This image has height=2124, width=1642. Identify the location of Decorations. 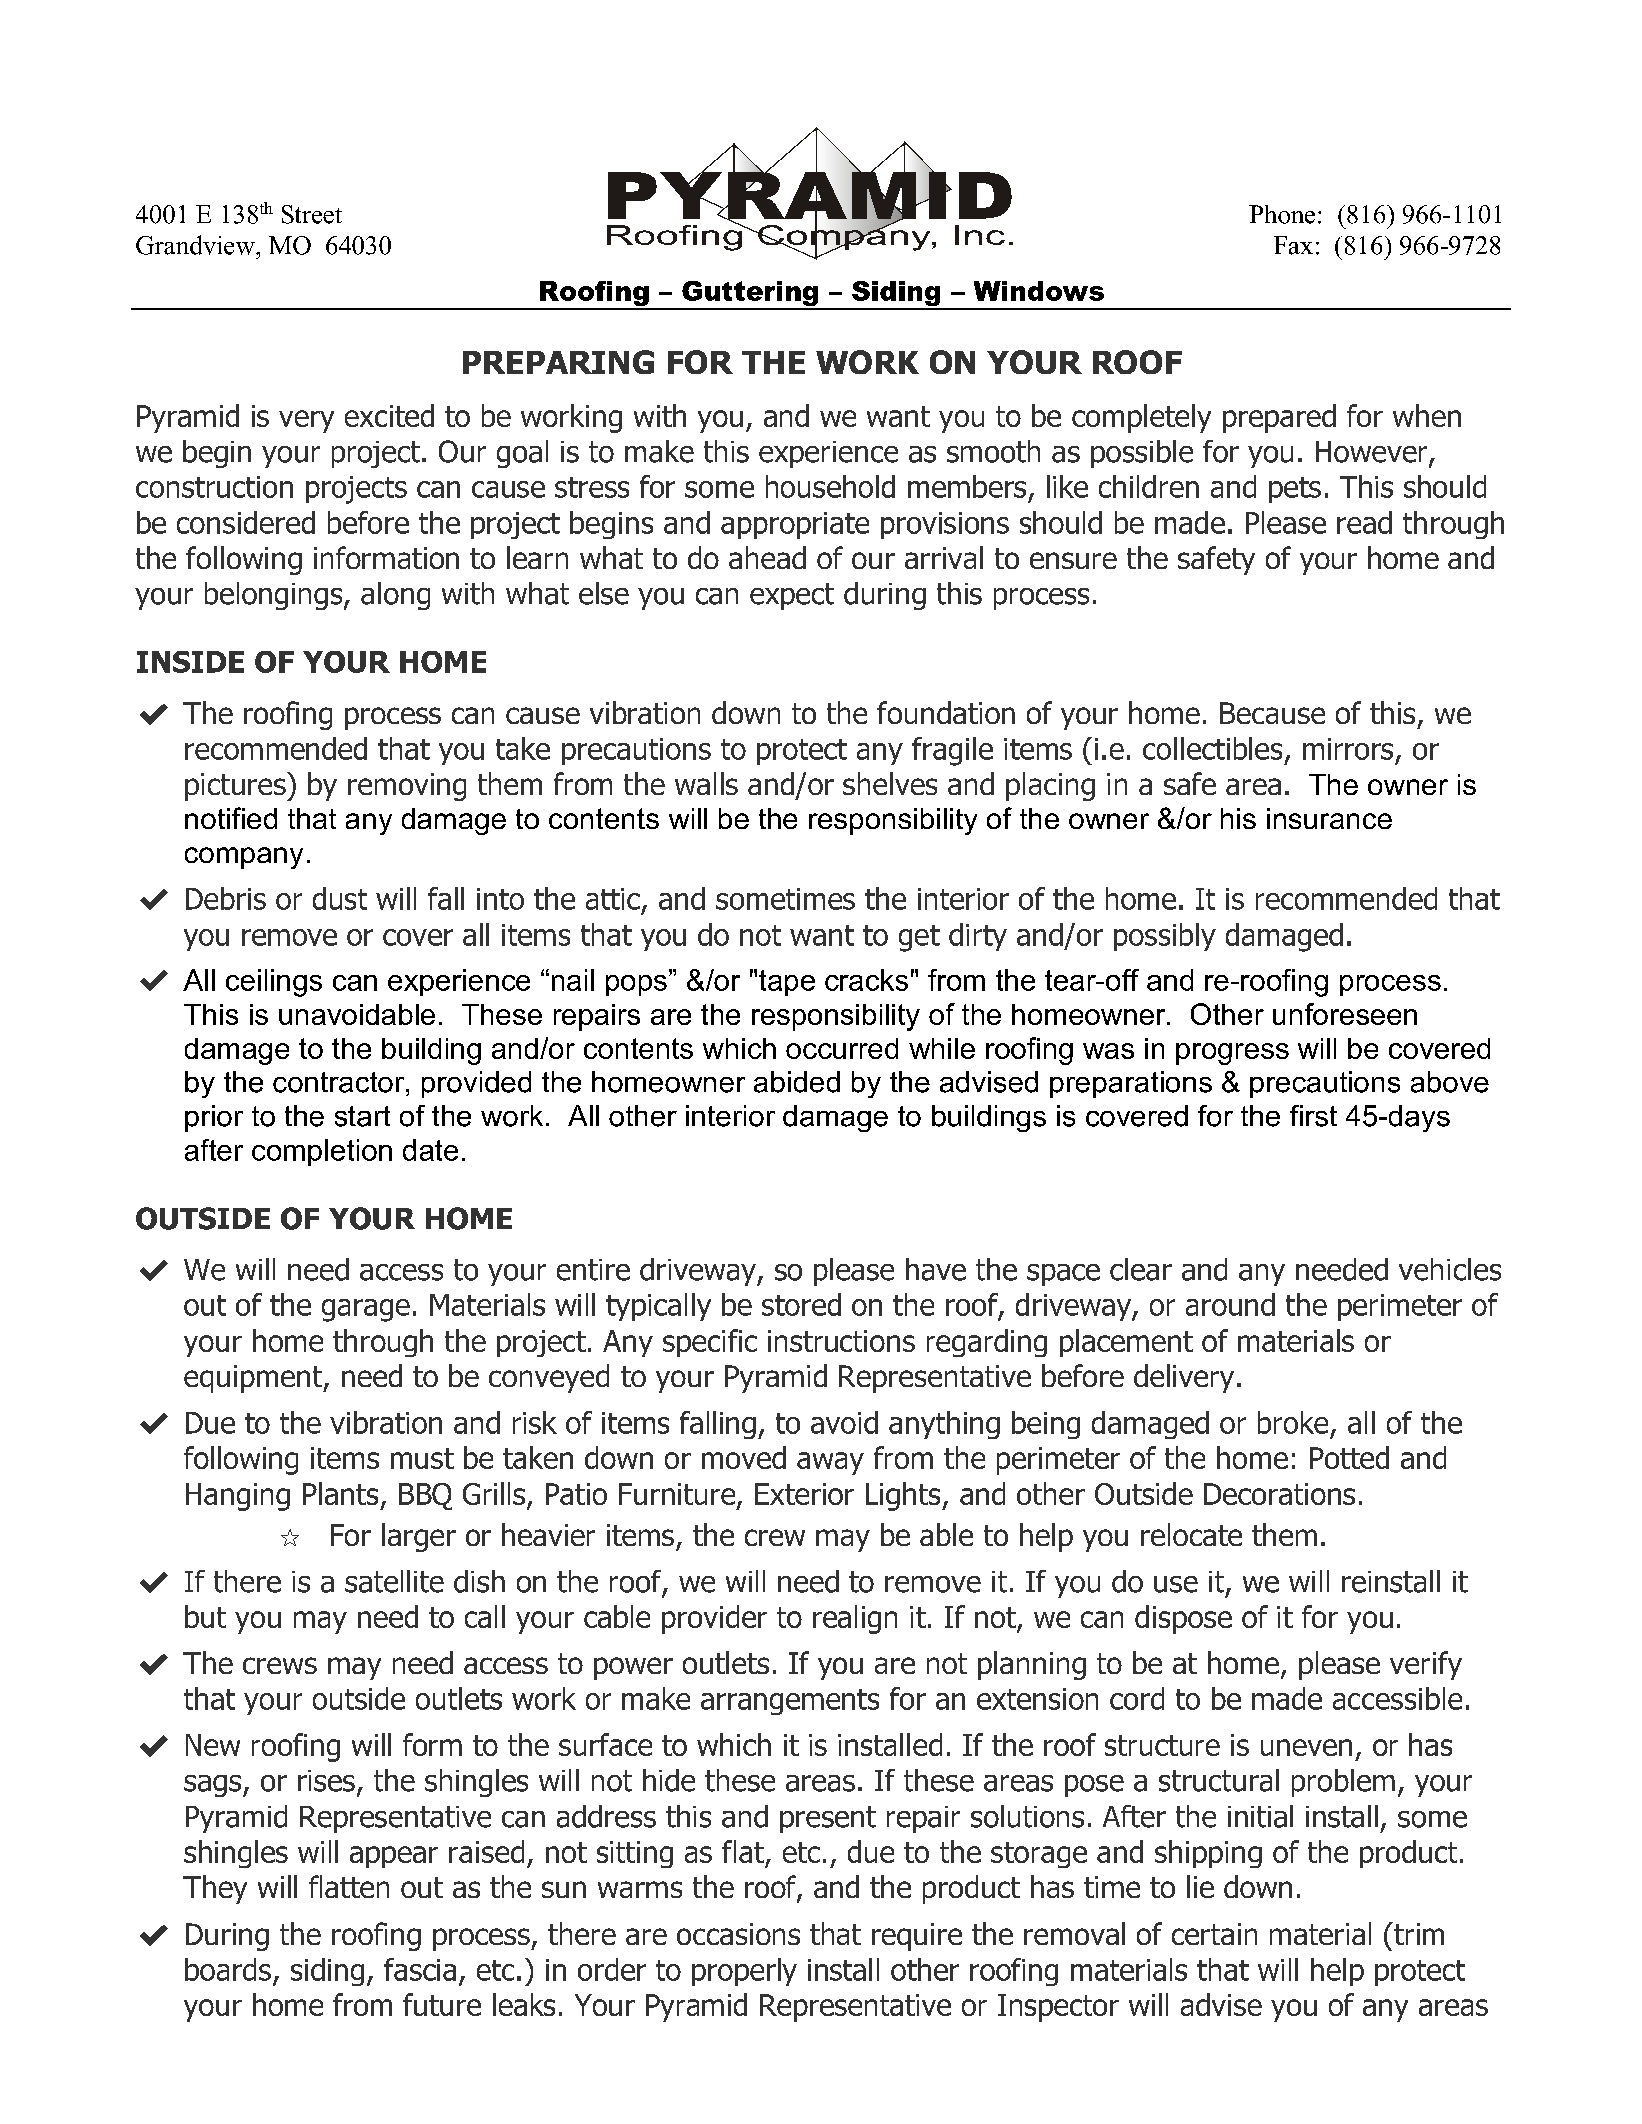
(1279, 1494).
